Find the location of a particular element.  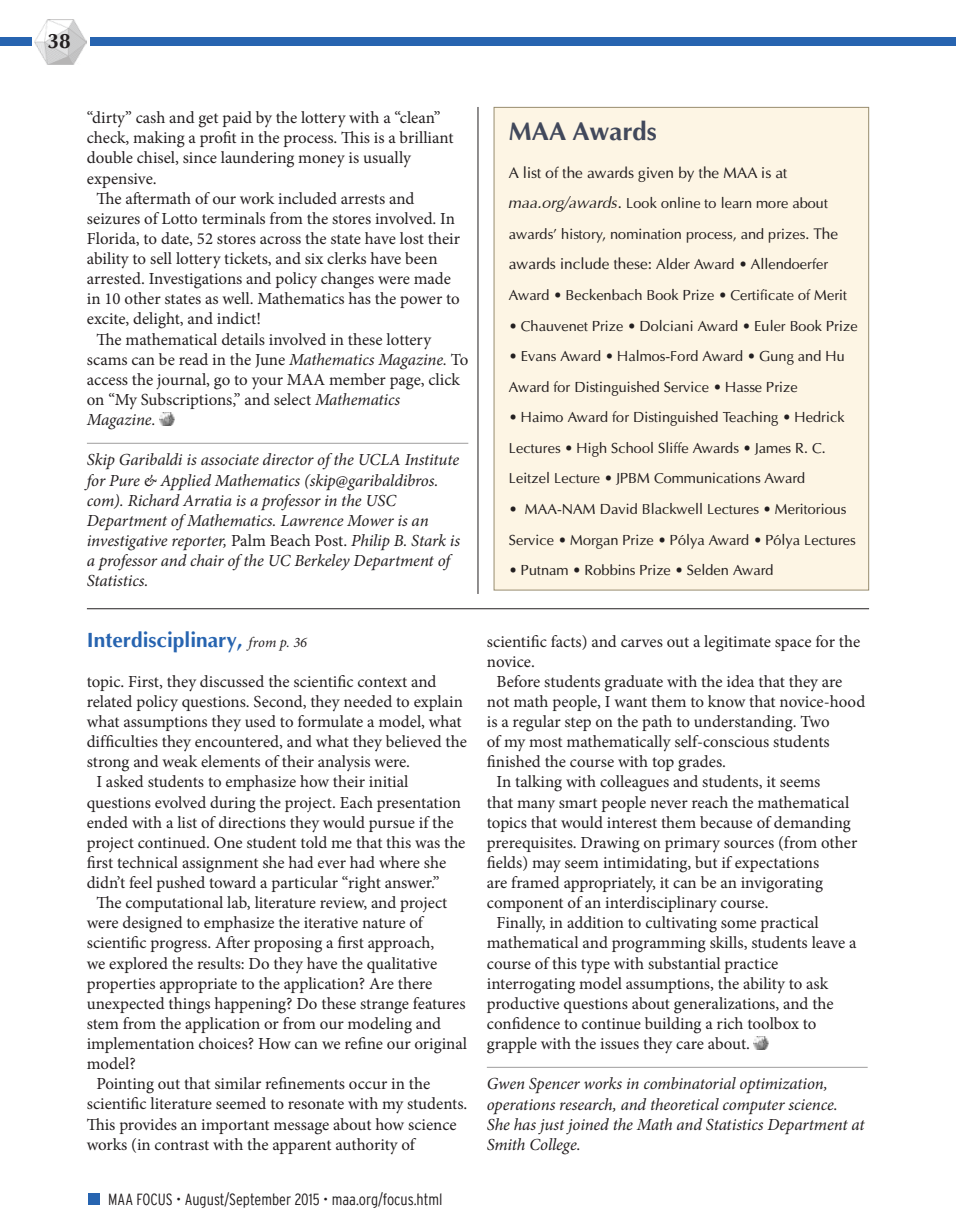

learn is located at coordinates (736, 203).
